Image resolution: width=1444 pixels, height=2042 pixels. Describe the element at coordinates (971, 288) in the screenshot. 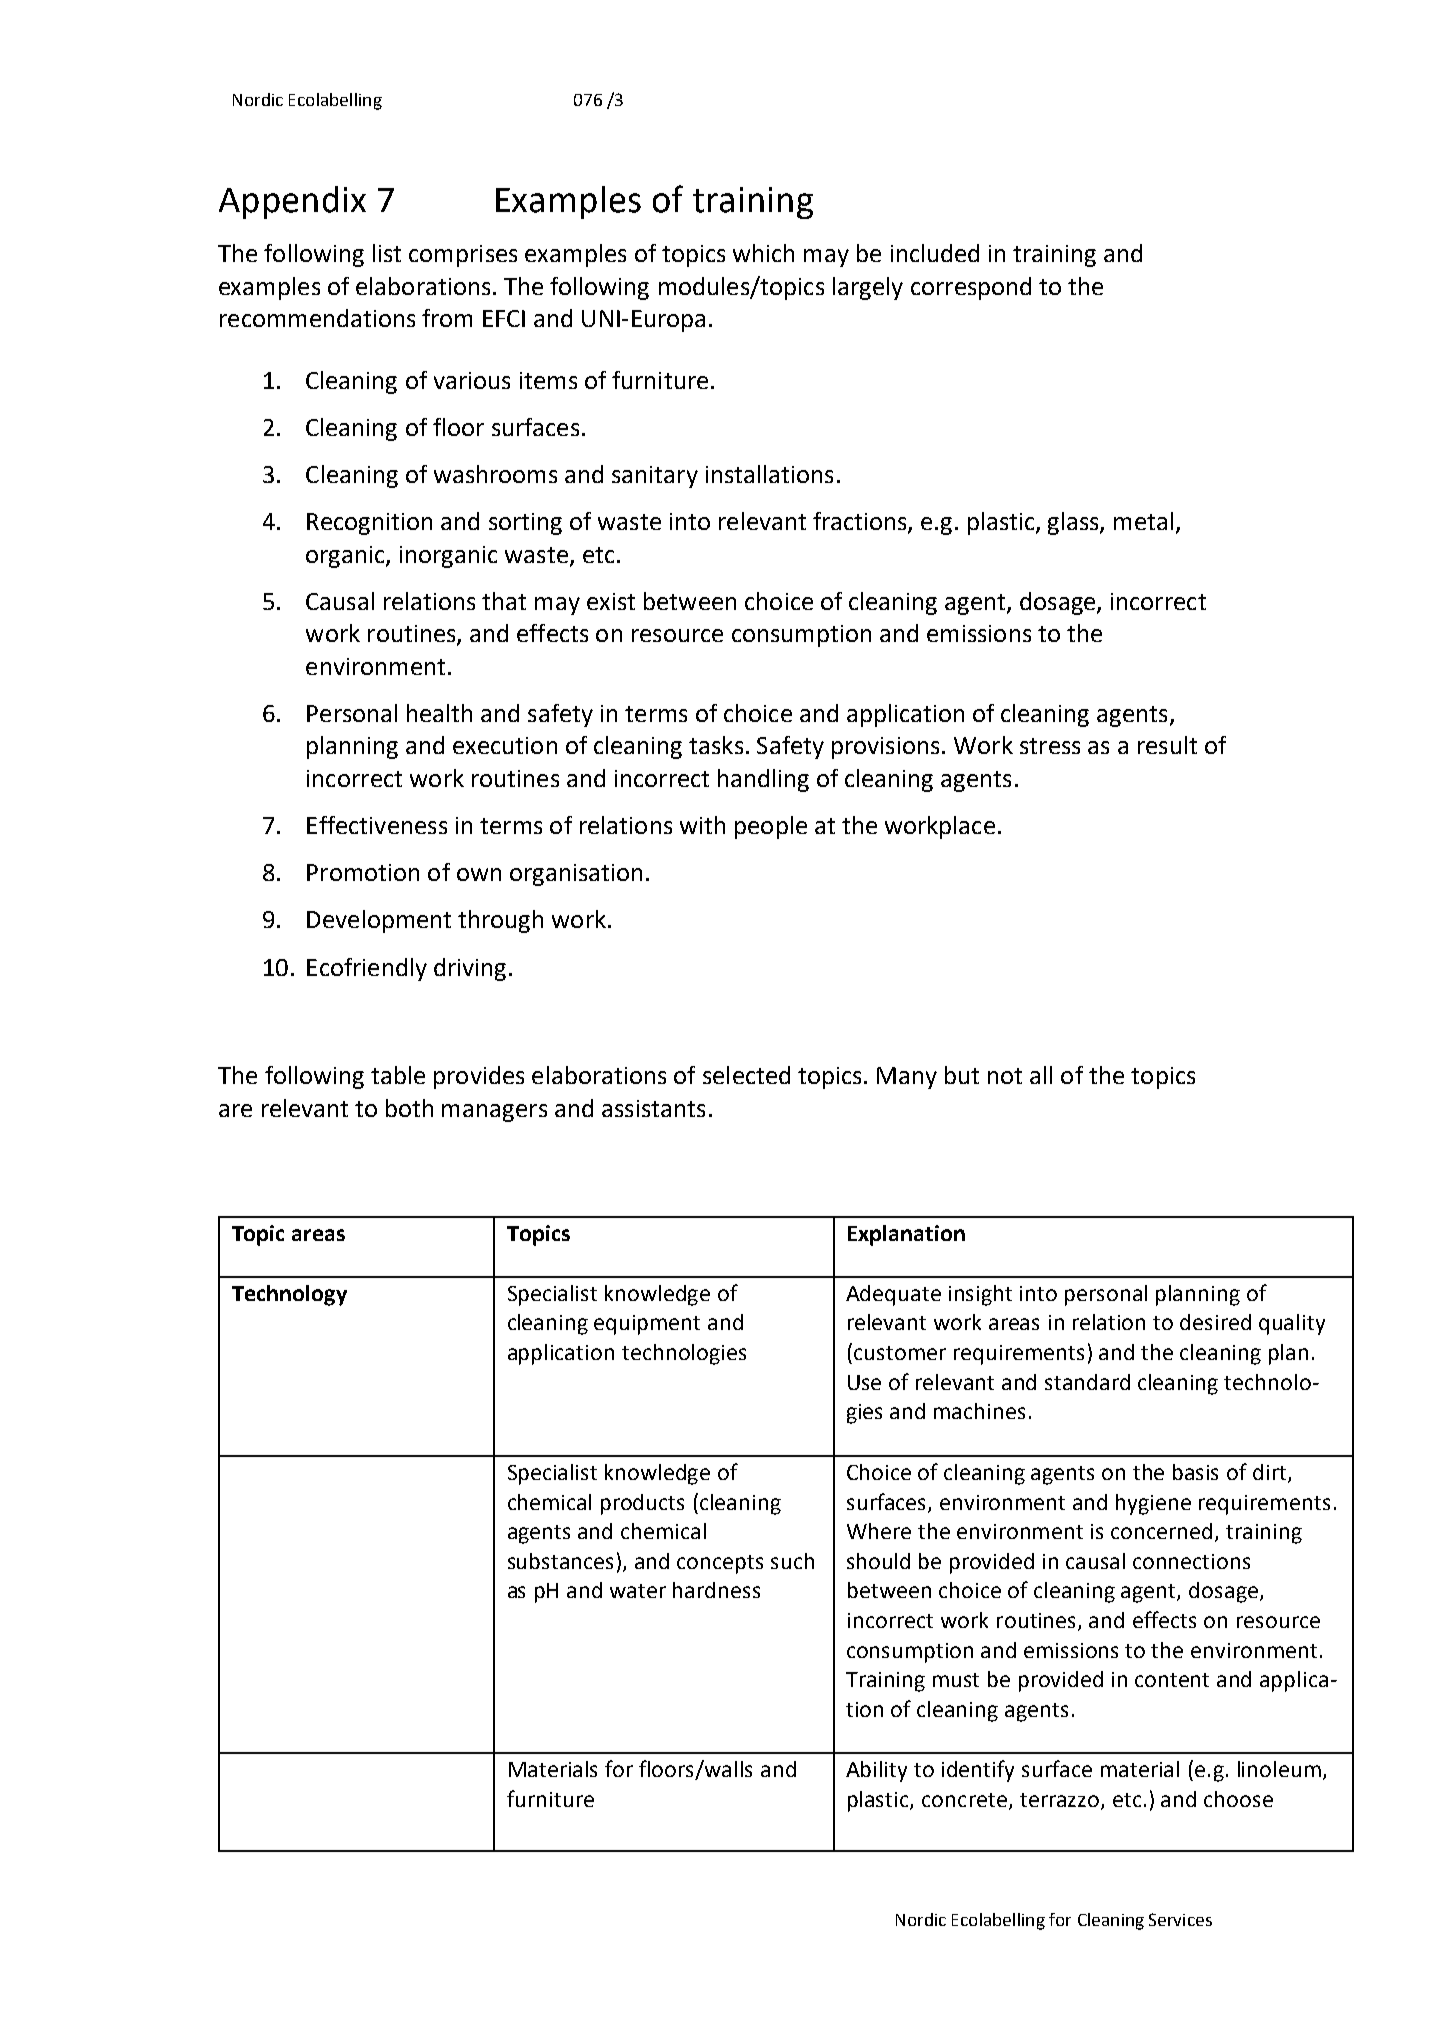

I see `correspond` at that location.
